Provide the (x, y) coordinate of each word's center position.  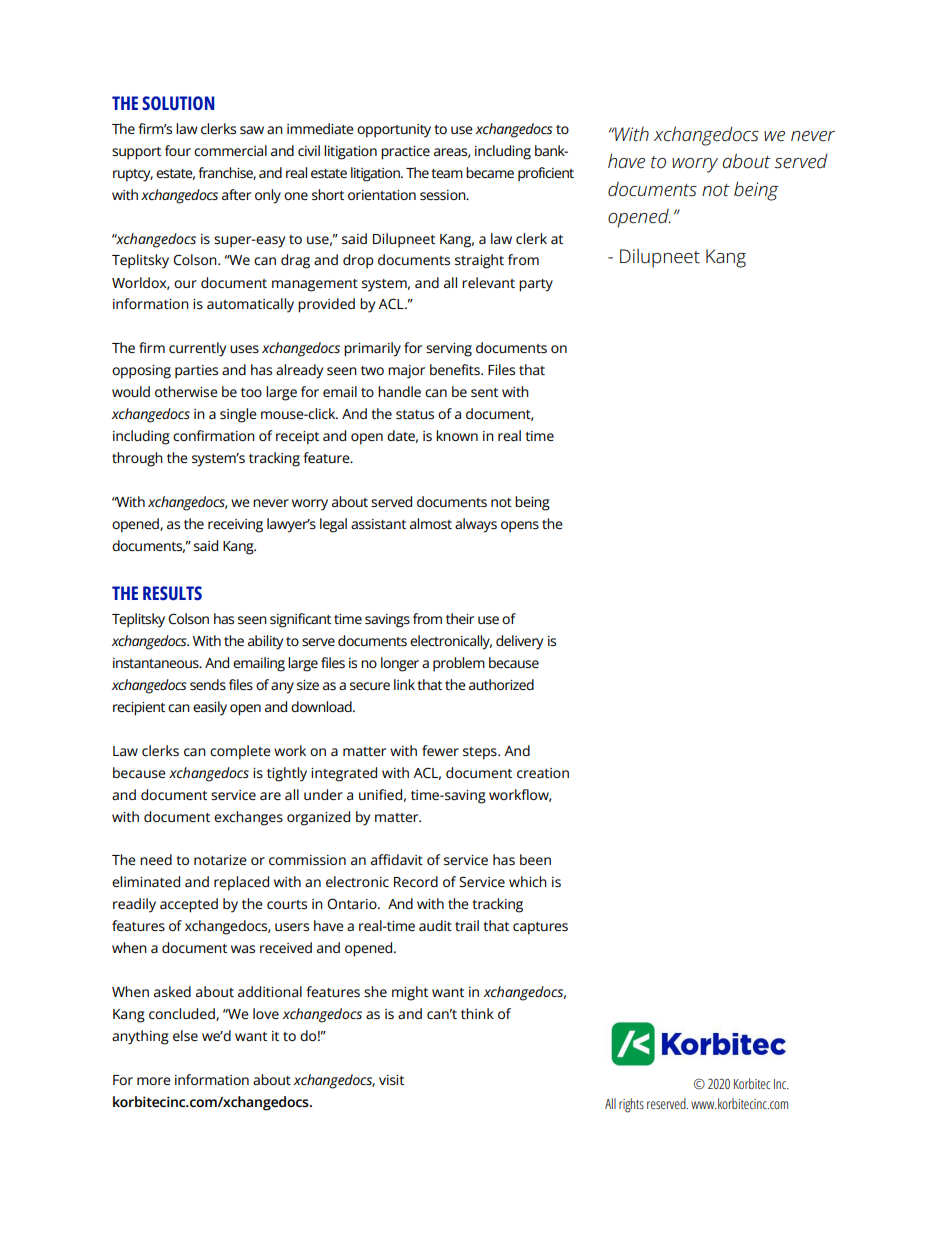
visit (391, 1080)
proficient (546, 174)
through (137, 459)
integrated (344, 774)
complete (240, 752)
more (154, 1081)
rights (631, 1105)
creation (543, 773)
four (178, 150)
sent (484, 392)
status (415, 414)
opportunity (394, 131)
